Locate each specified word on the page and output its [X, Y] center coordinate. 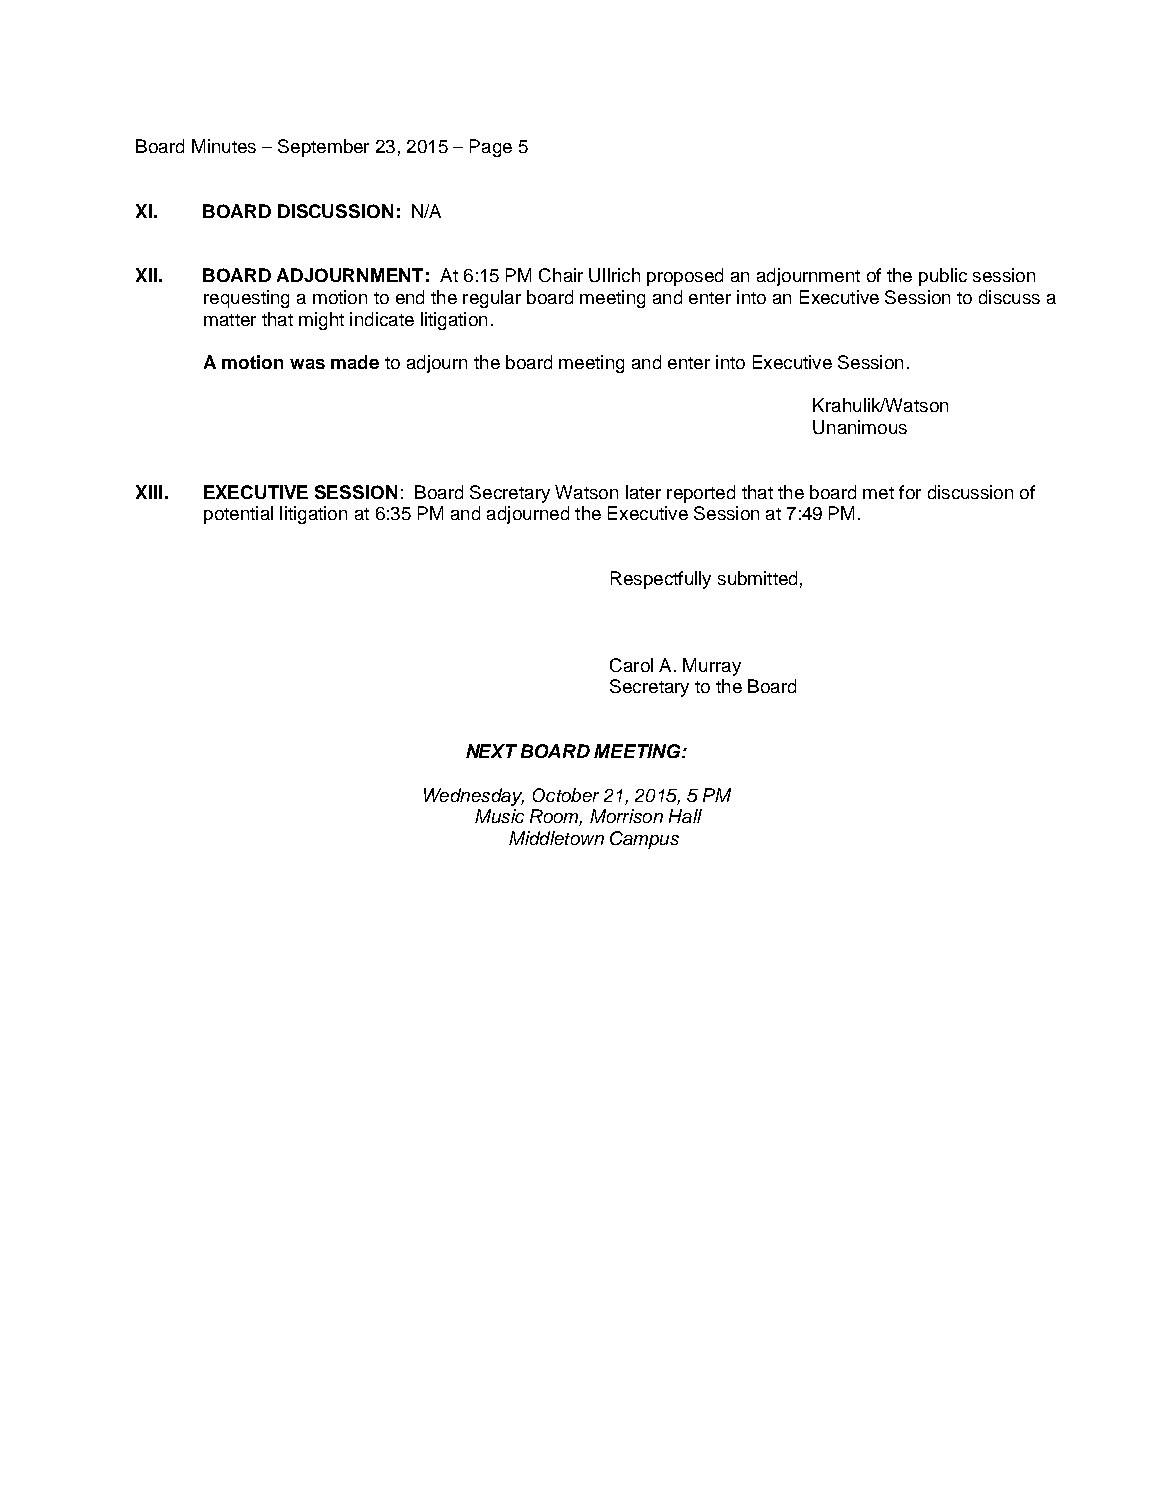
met [878, 493]
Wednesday [474, 797]
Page [491, 148]
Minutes [224, 146]
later [643, 492]
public [943, 277]
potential [238, 515]
